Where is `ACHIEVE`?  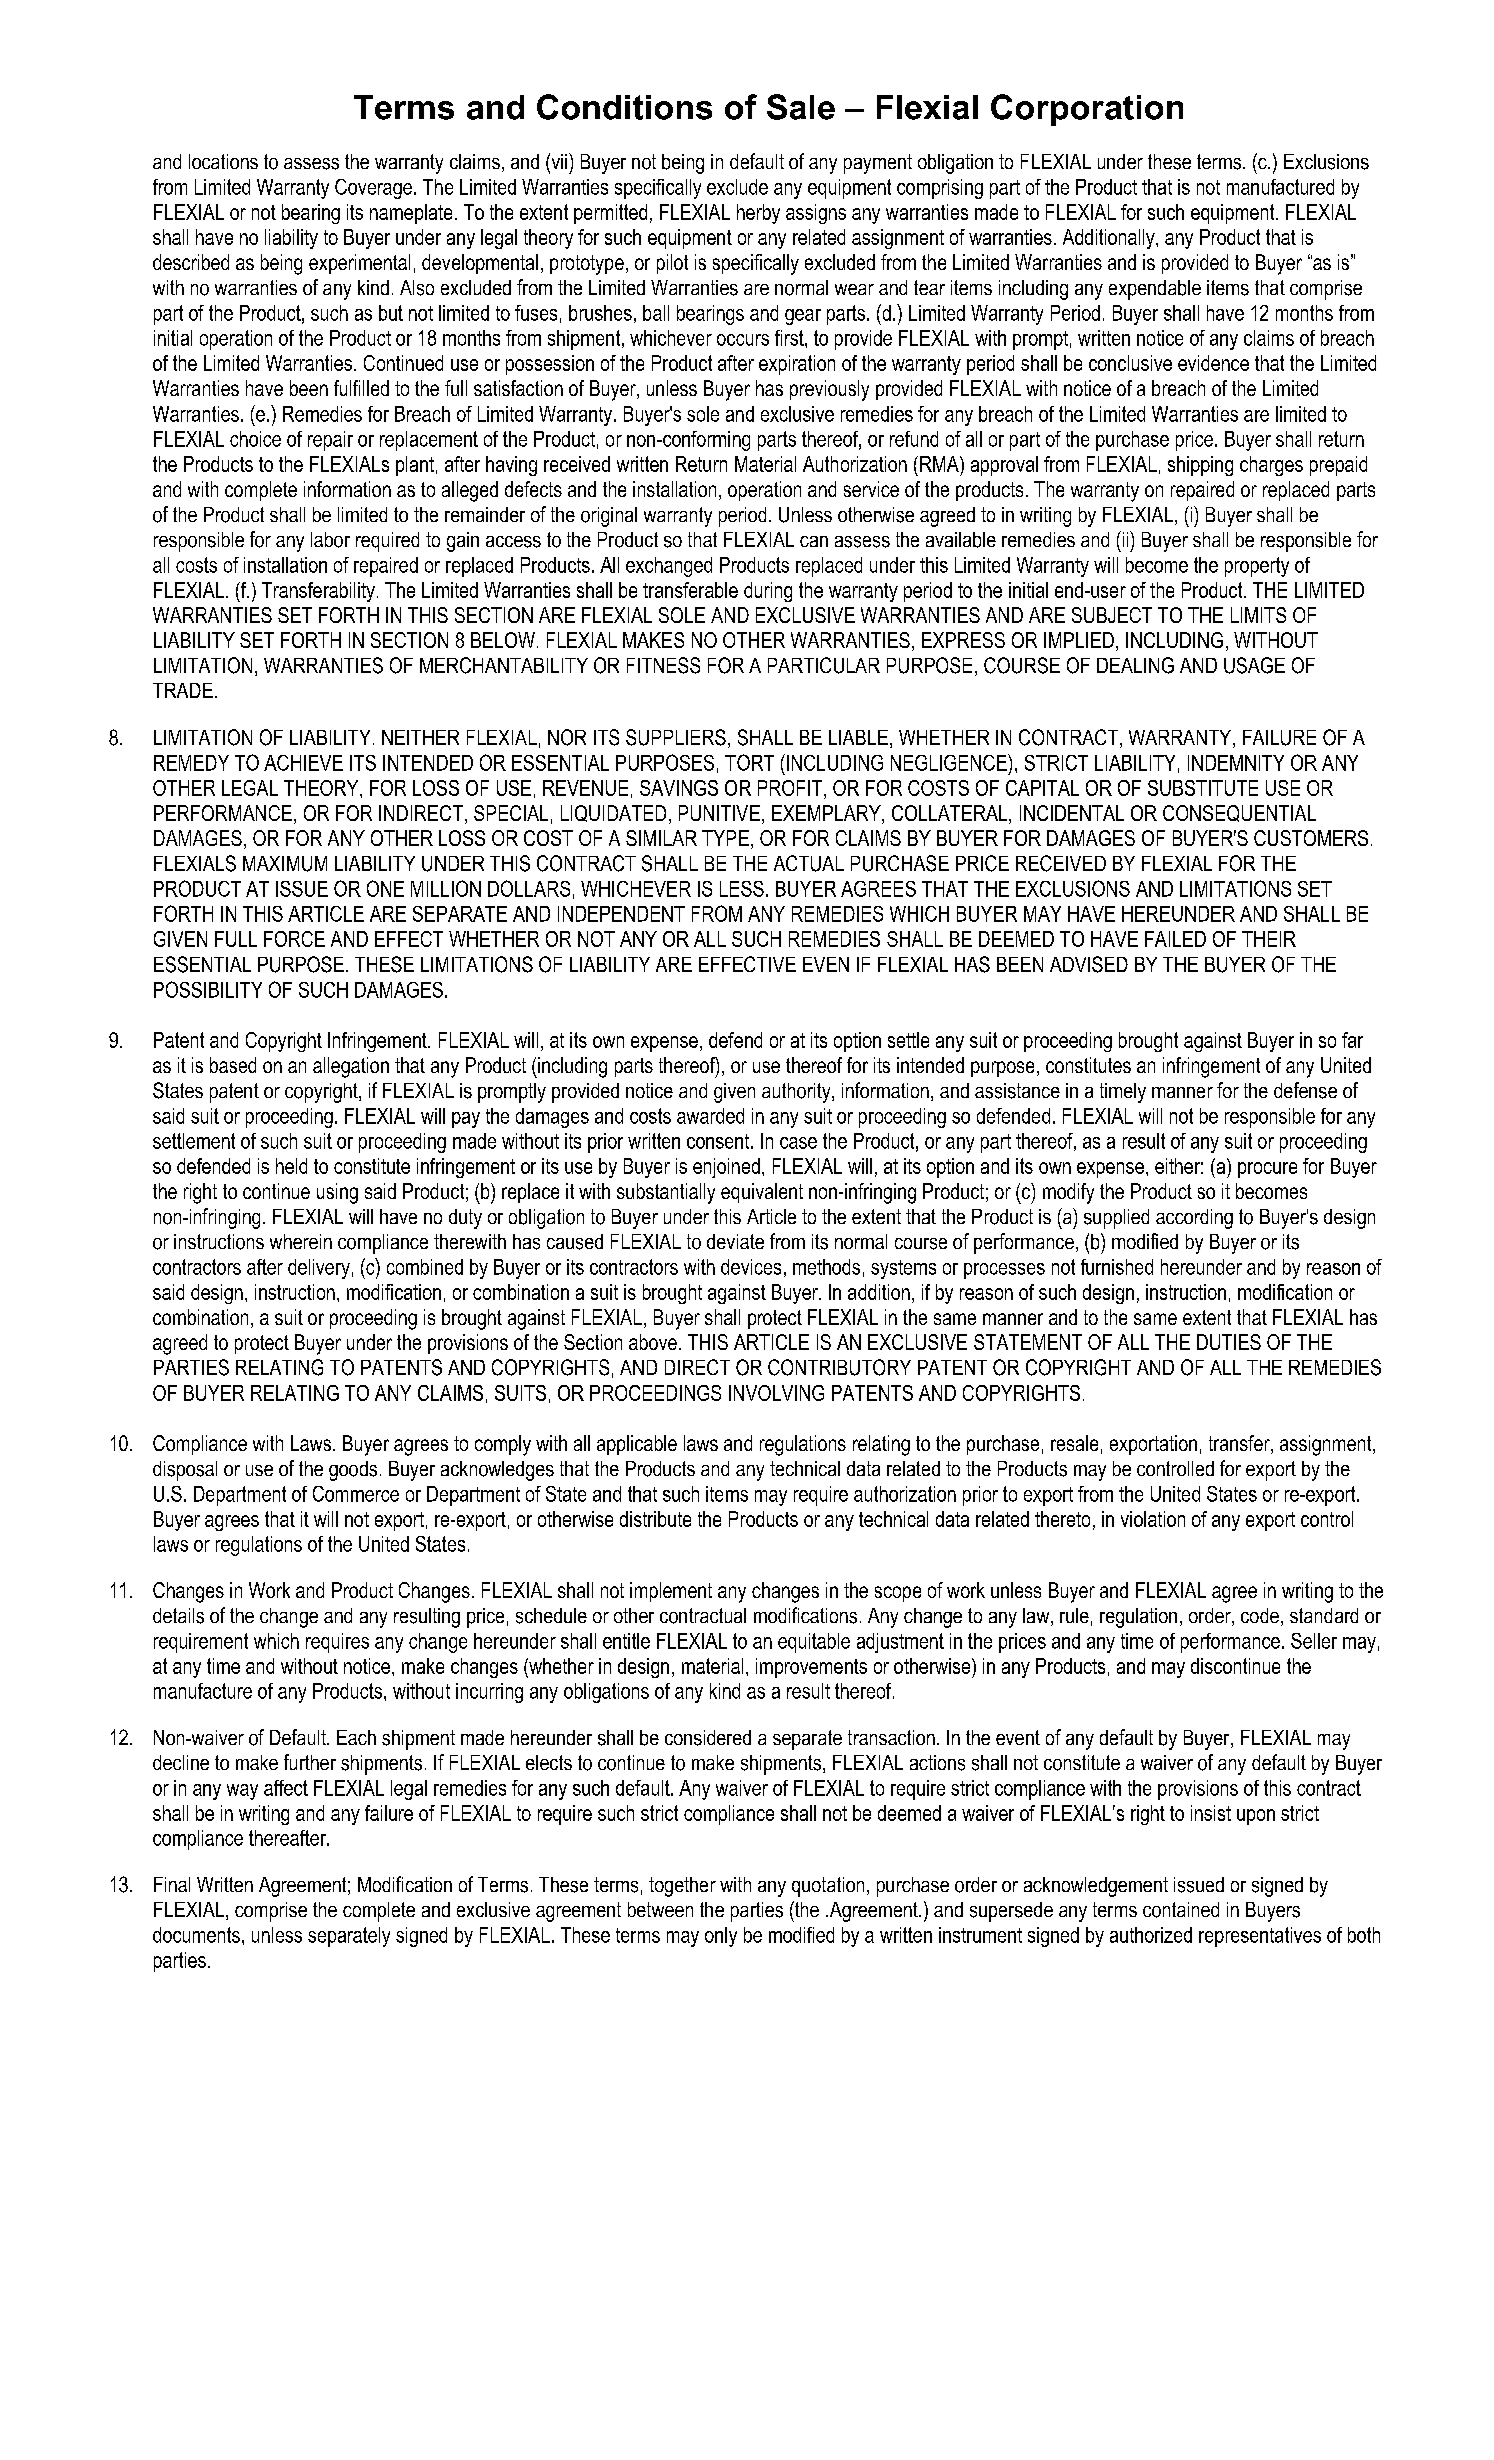 ACHIEVE is located at coordinates (303, 763).
